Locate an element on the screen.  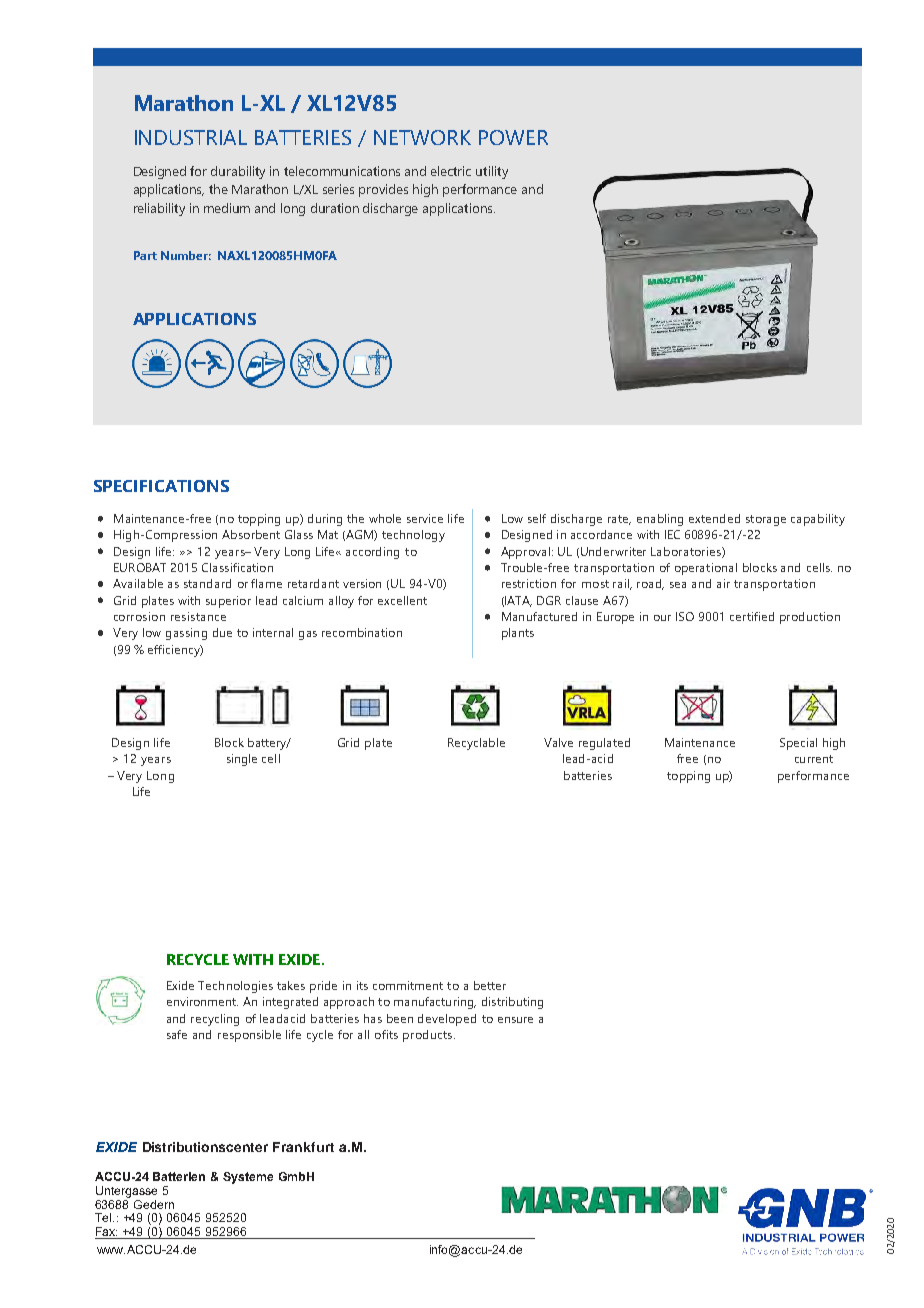
current is located at coordinates (814, 759).
